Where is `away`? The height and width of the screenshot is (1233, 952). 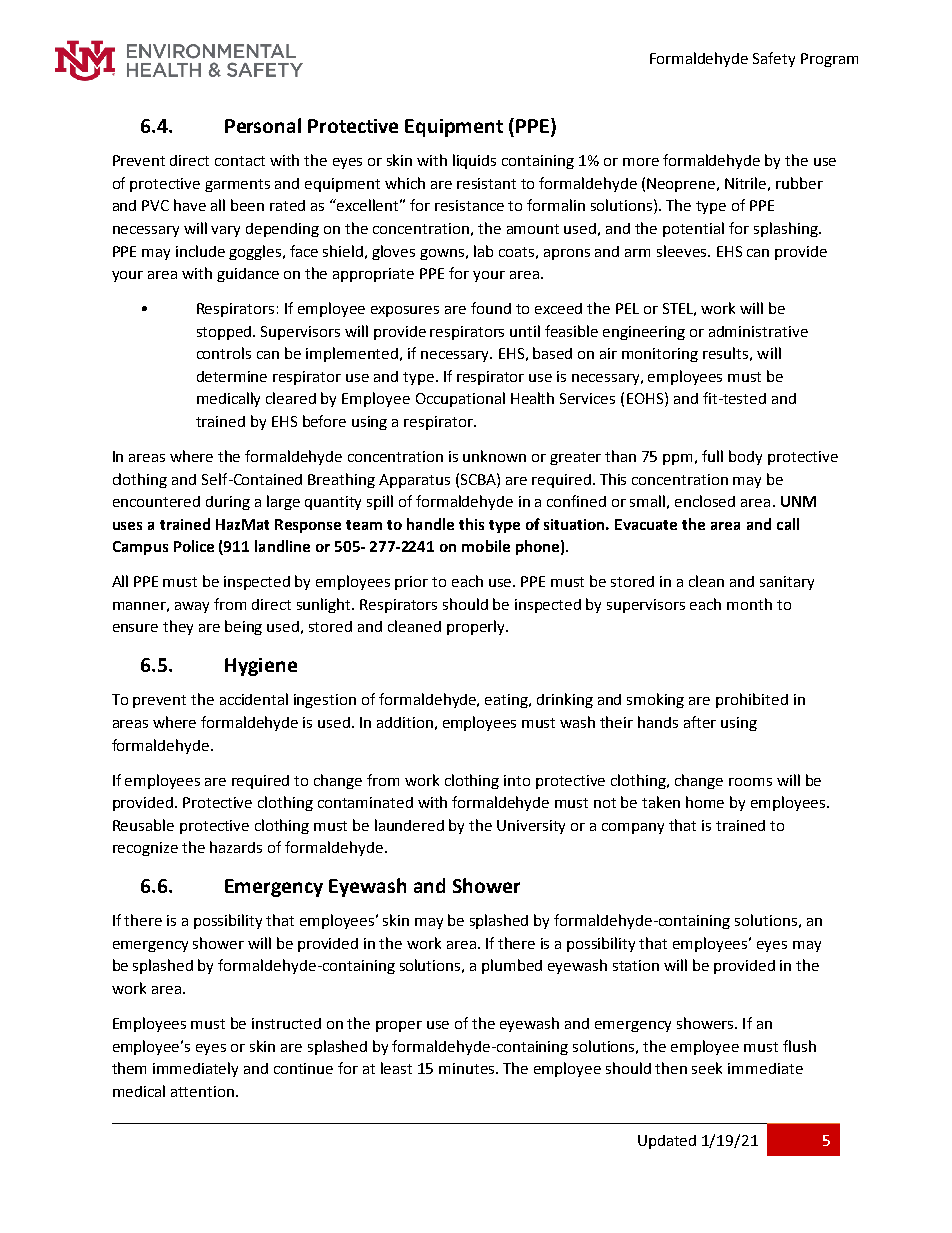
away is located at coordinates (192, 607).
